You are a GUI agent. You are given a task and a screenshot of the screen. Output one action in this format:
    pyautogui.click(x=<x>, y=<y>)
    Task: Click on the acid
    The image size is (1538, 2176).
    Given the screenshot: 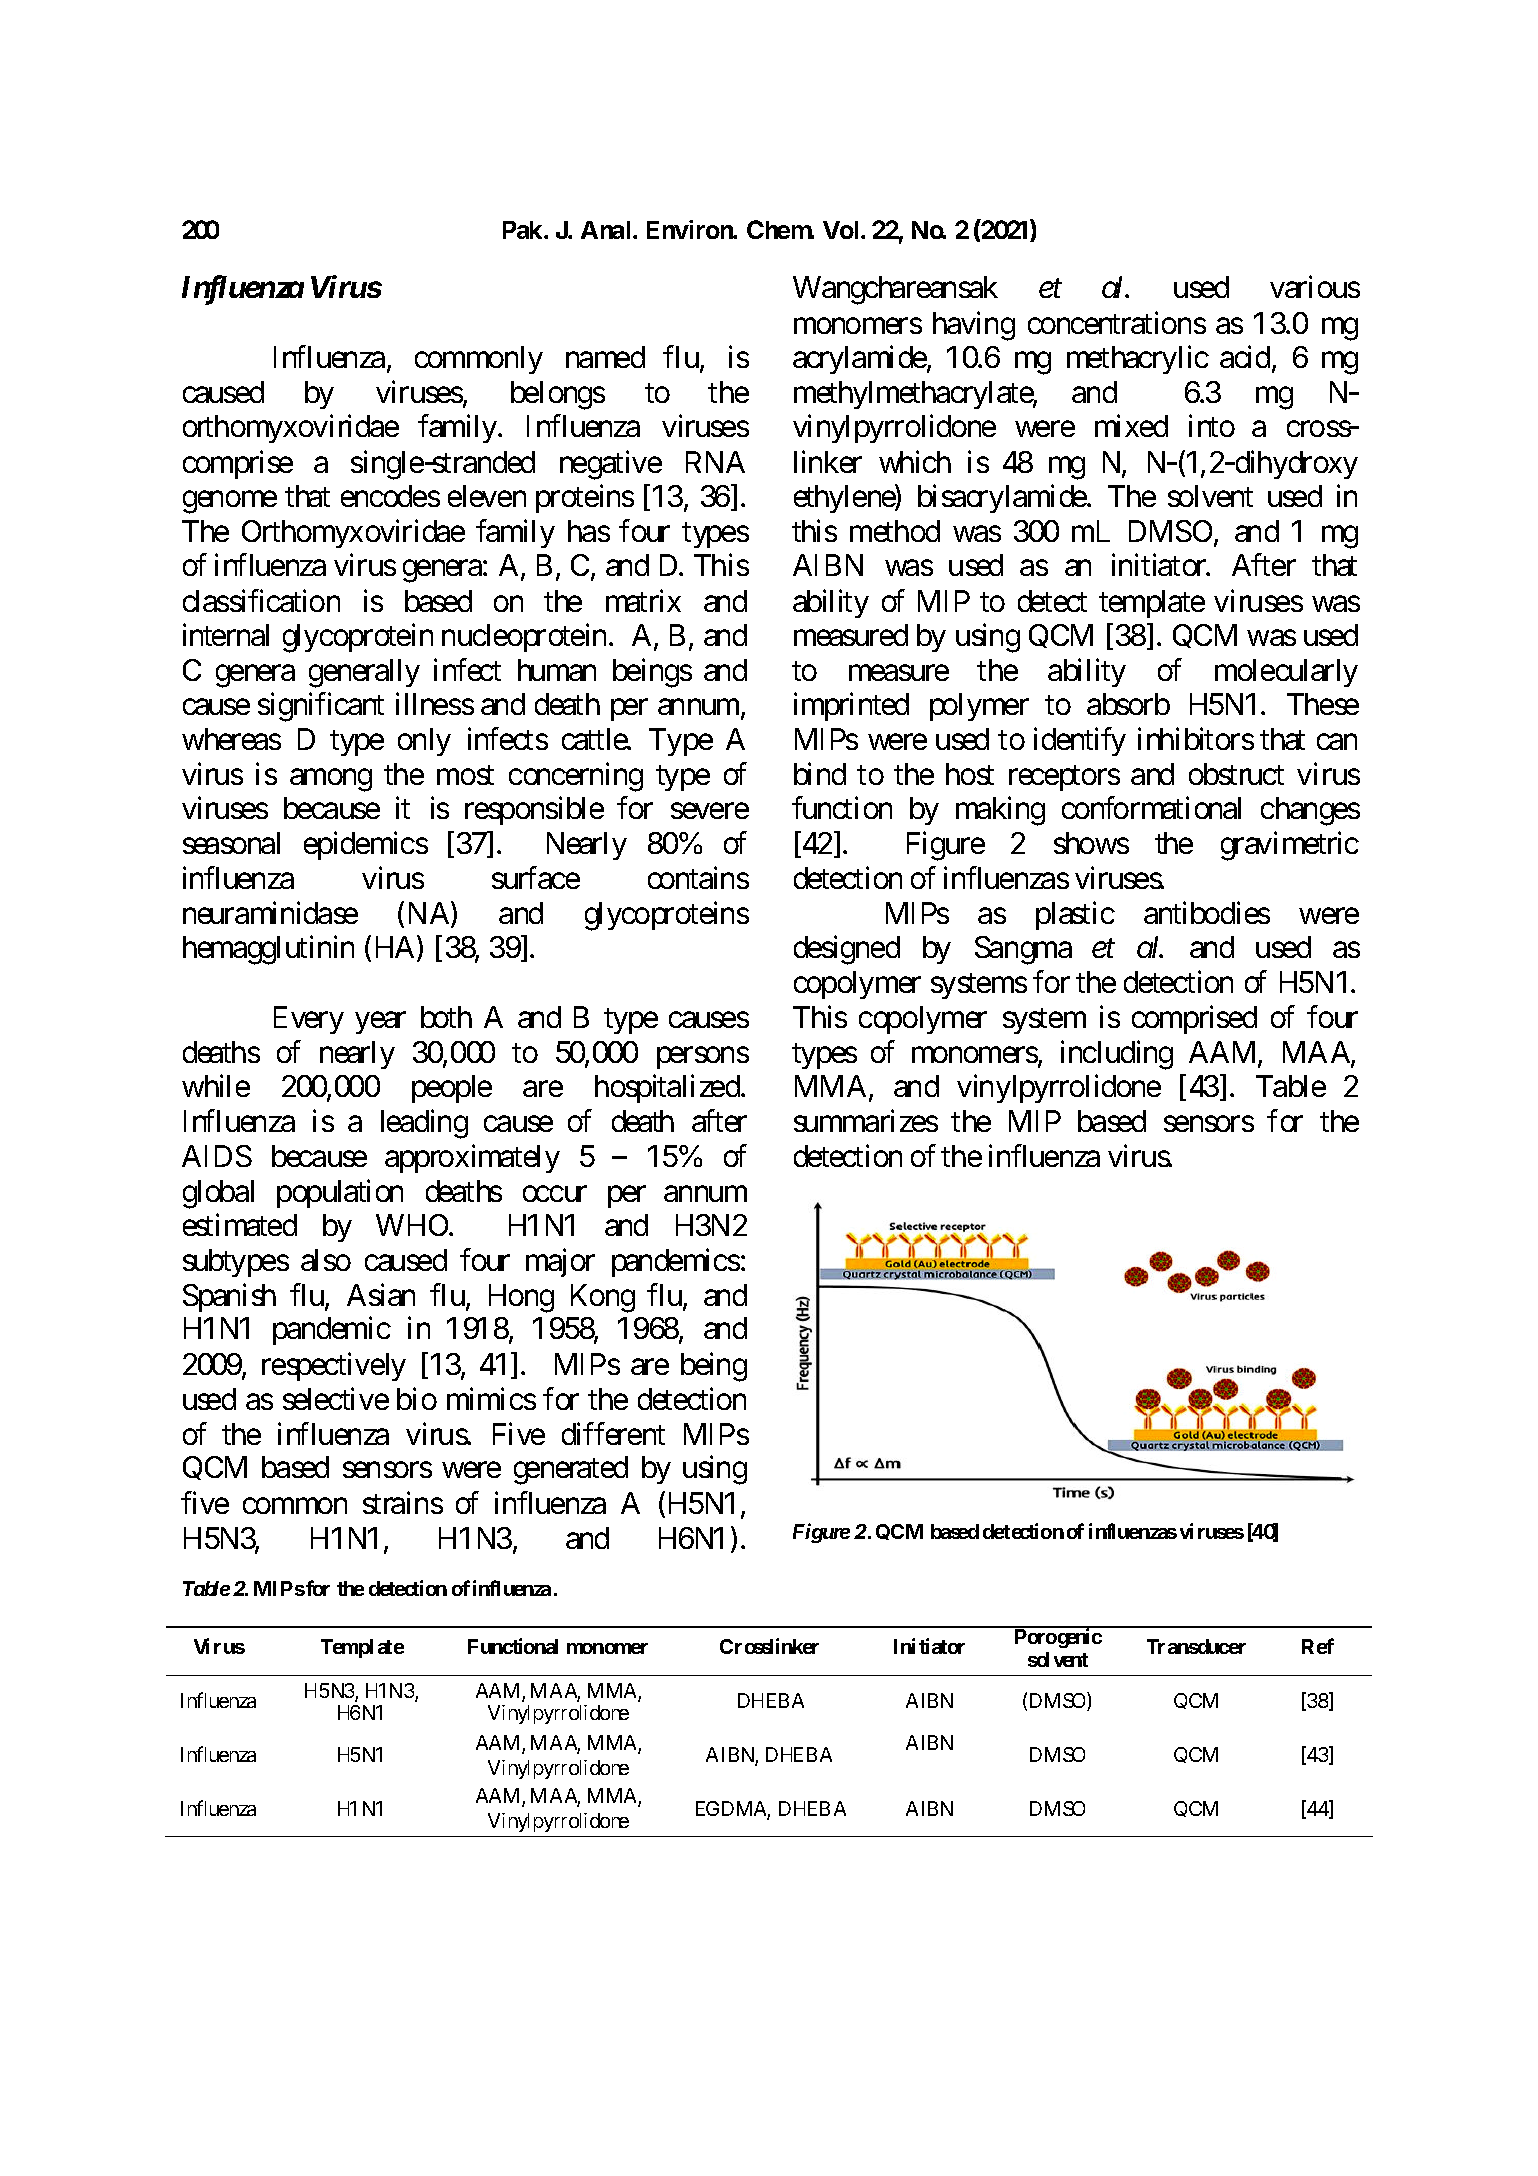 What is the action you would take?
    pyautogui.click(x=1245, y=356)
